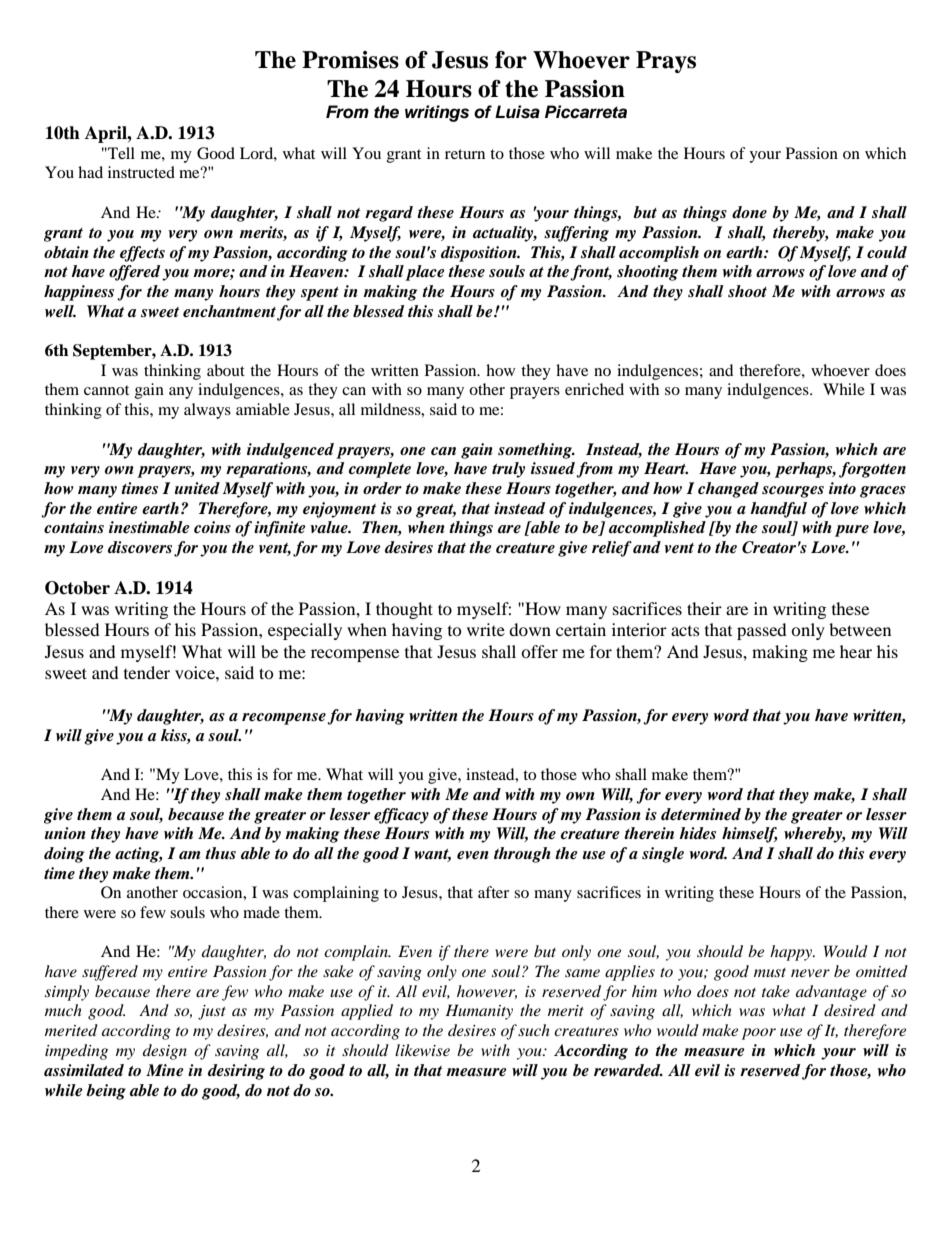 This screenshot has height=1233, width=952. Describe the element at coordinates (147, 672) in the screenshot. I see `tender` at that location.
